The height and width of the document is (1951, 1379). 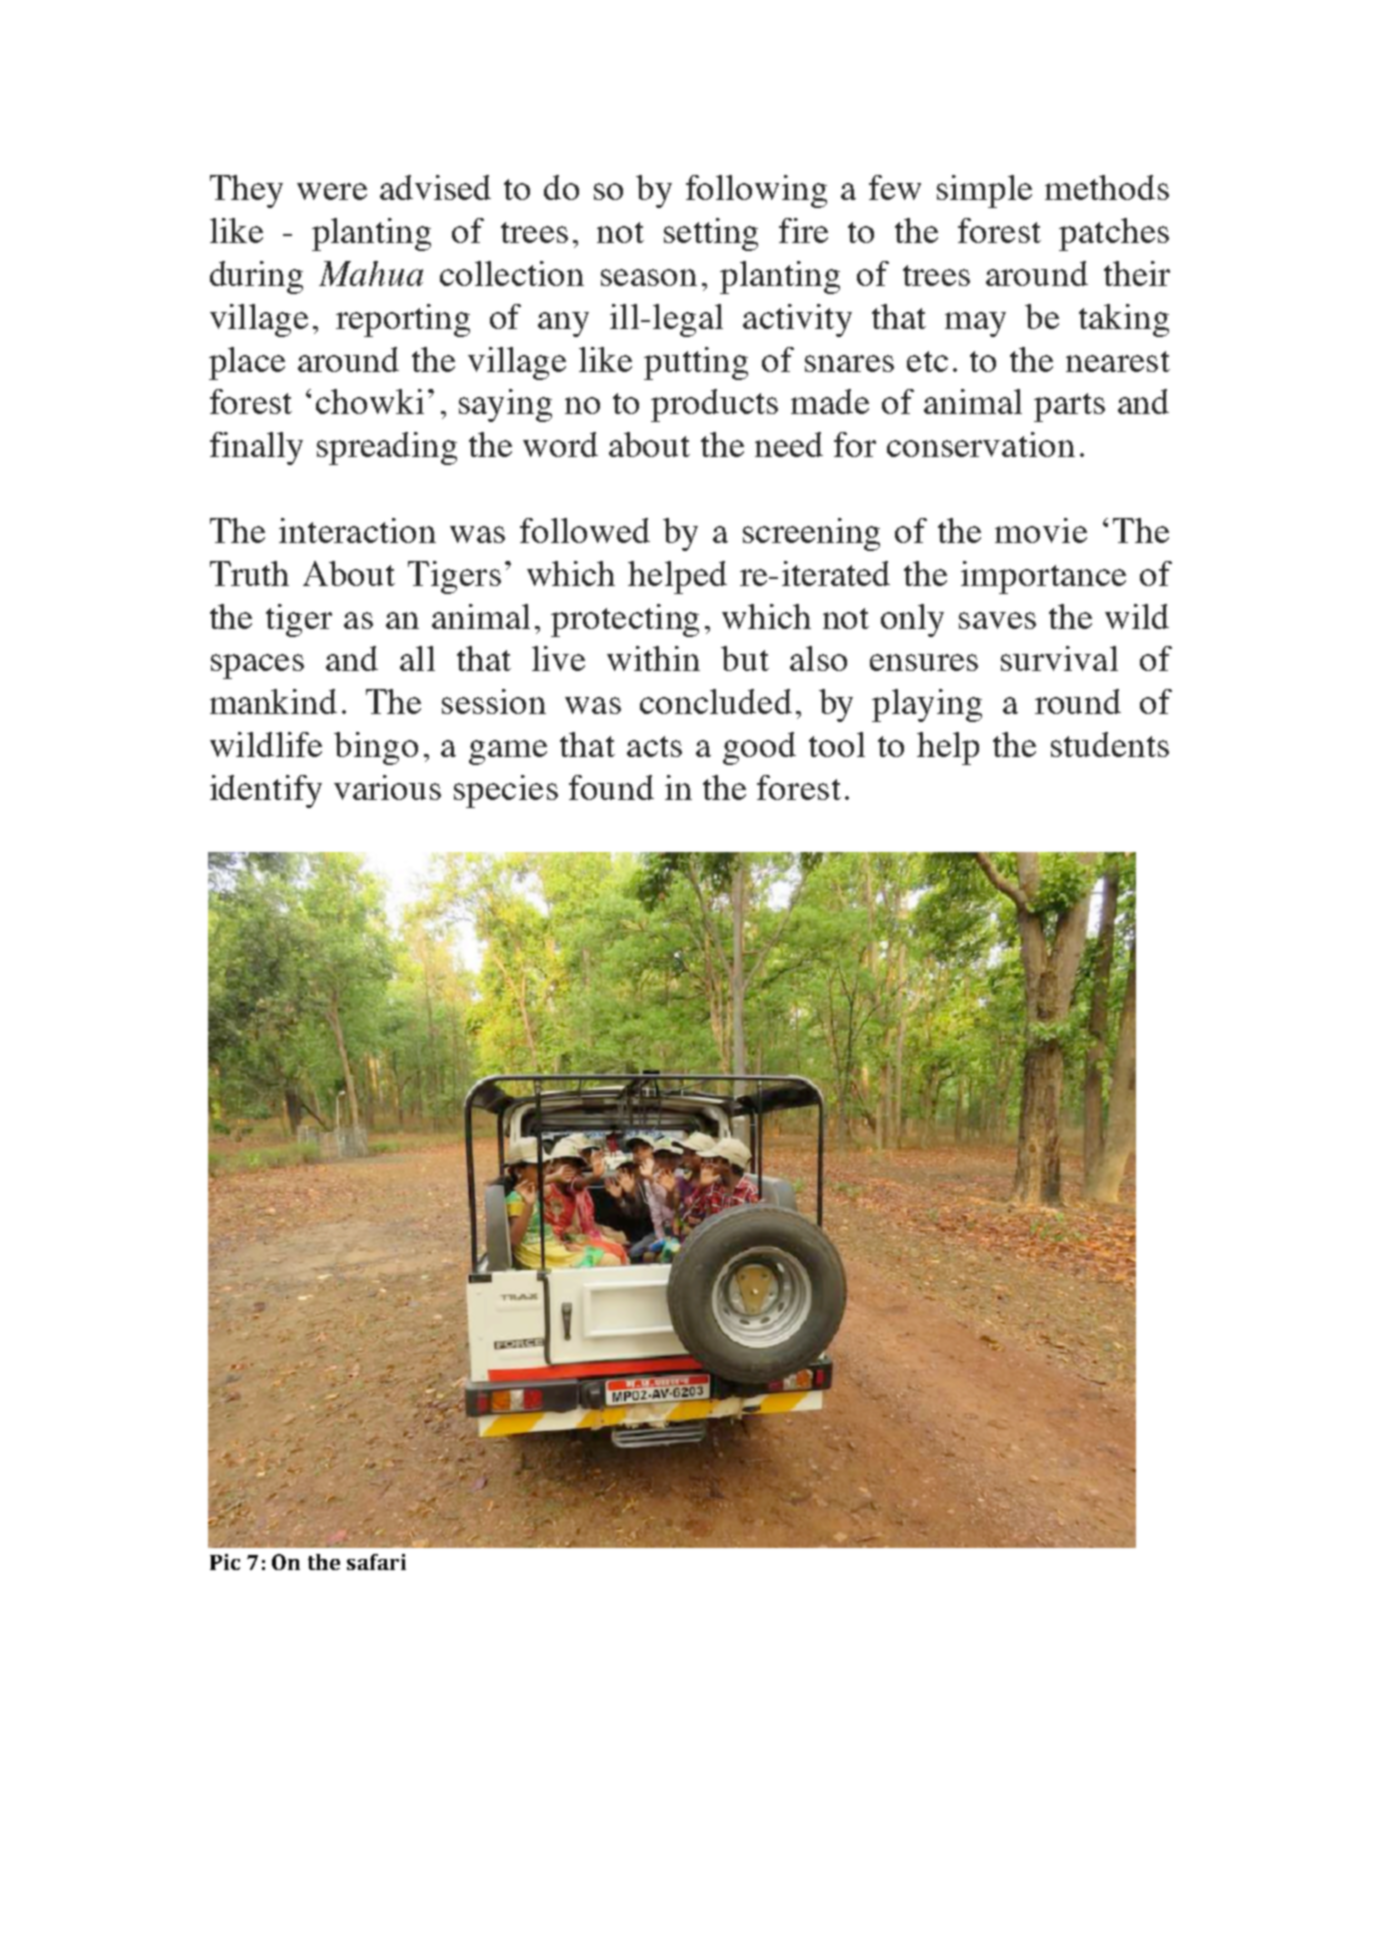 I want to click on conservation, so click(x=981, y=444).
